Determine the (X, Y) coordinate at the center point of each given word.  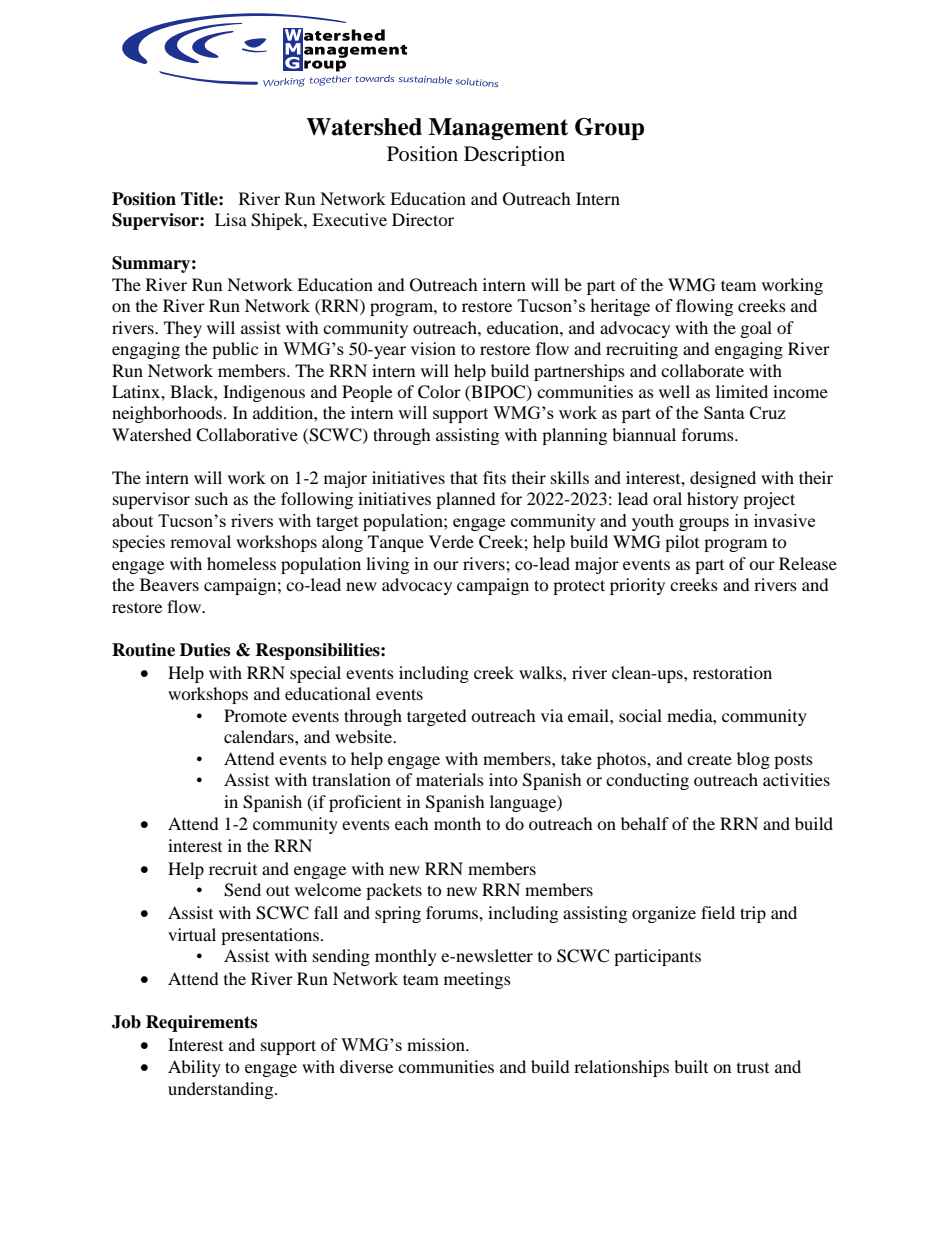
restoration (732, 672)
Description (514, 156)
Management (498, 129)
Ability (194, 1068)
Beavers (169, 584)
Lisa (231, 219)
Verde (451, 541)
